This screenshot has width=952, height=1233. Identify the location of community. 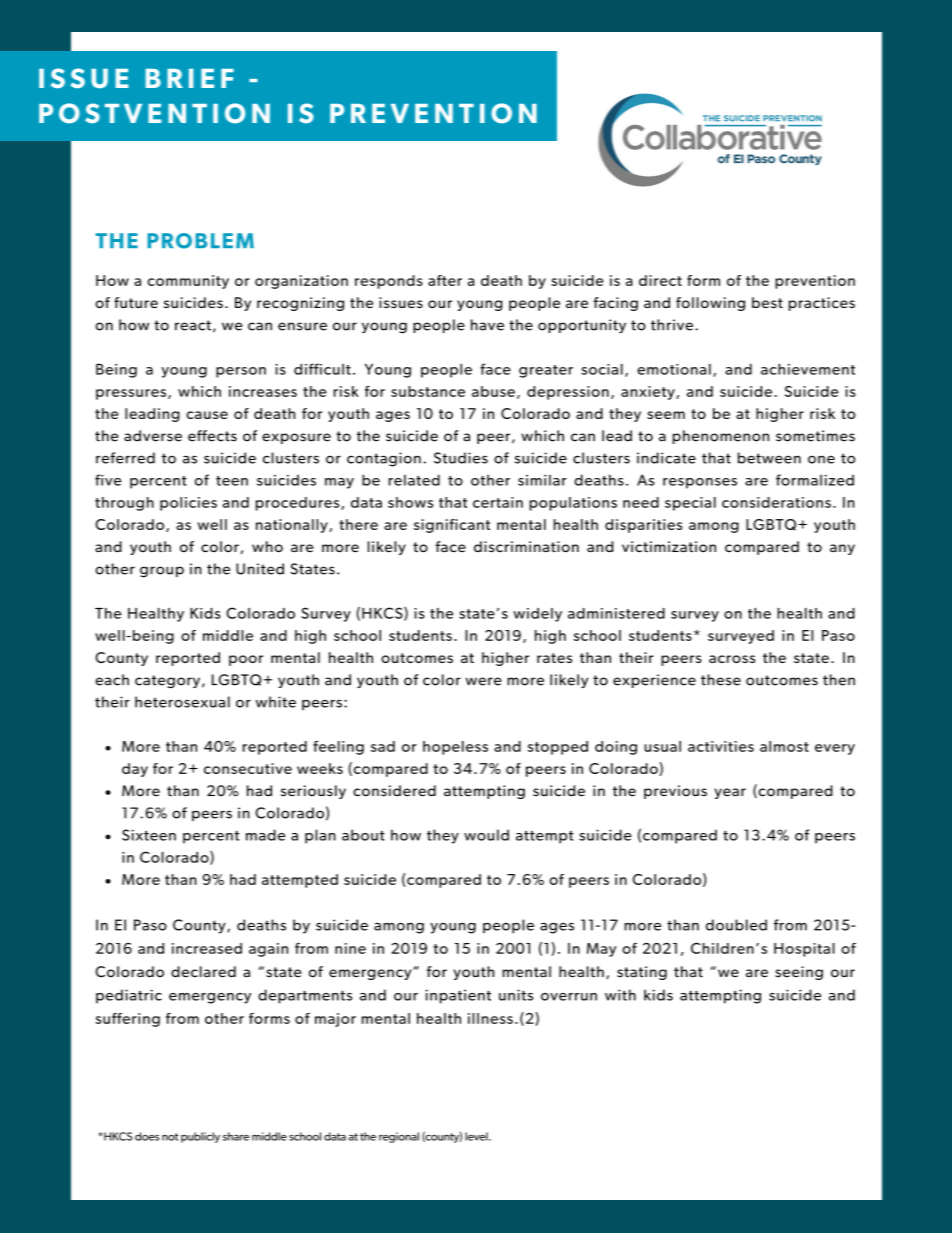
(188, 282).
